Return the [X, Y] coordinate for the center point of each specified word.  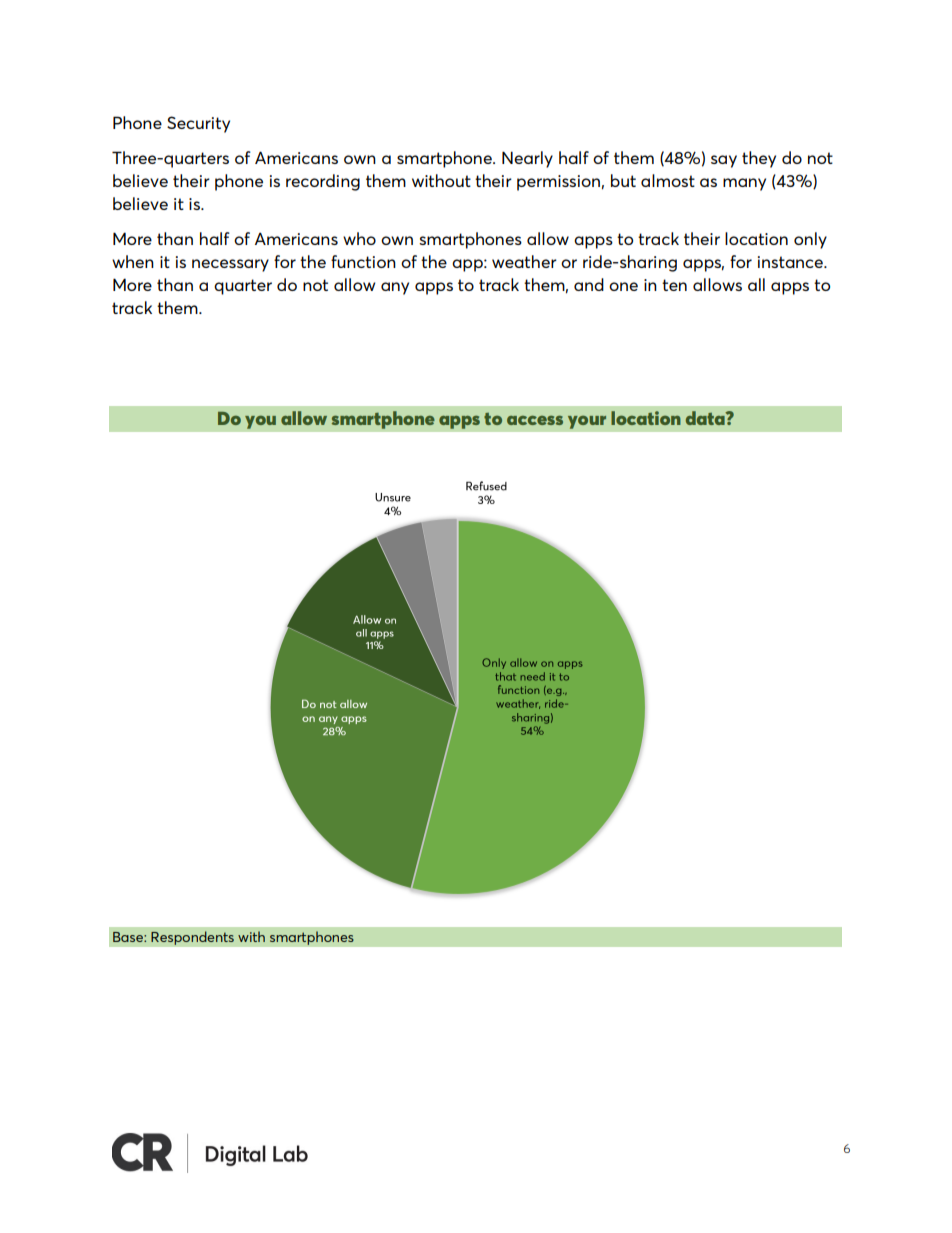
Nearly [527, 159]
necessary [230, 265]
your [587, 422]
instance [791, 262]
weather [524, 261]
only [810, 240]
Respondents [192, 938]
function [363, 261]
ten [674, 285]
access [535, 420]
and [589, 284]
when [133, 261]
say [724, 161]
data [706, 418]
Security [198, 124]
